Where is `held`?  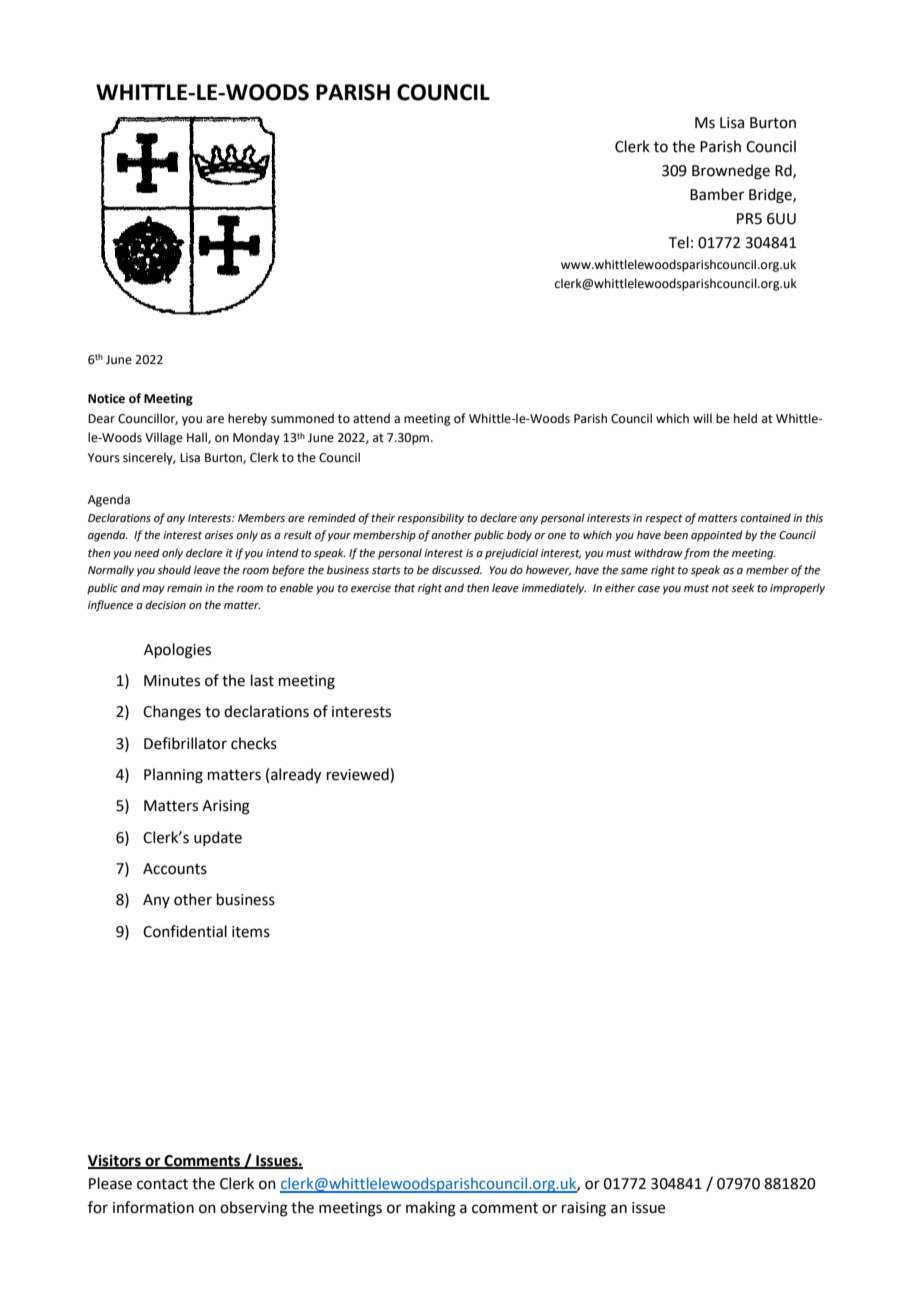 held is located at coordinates (745, 418).
